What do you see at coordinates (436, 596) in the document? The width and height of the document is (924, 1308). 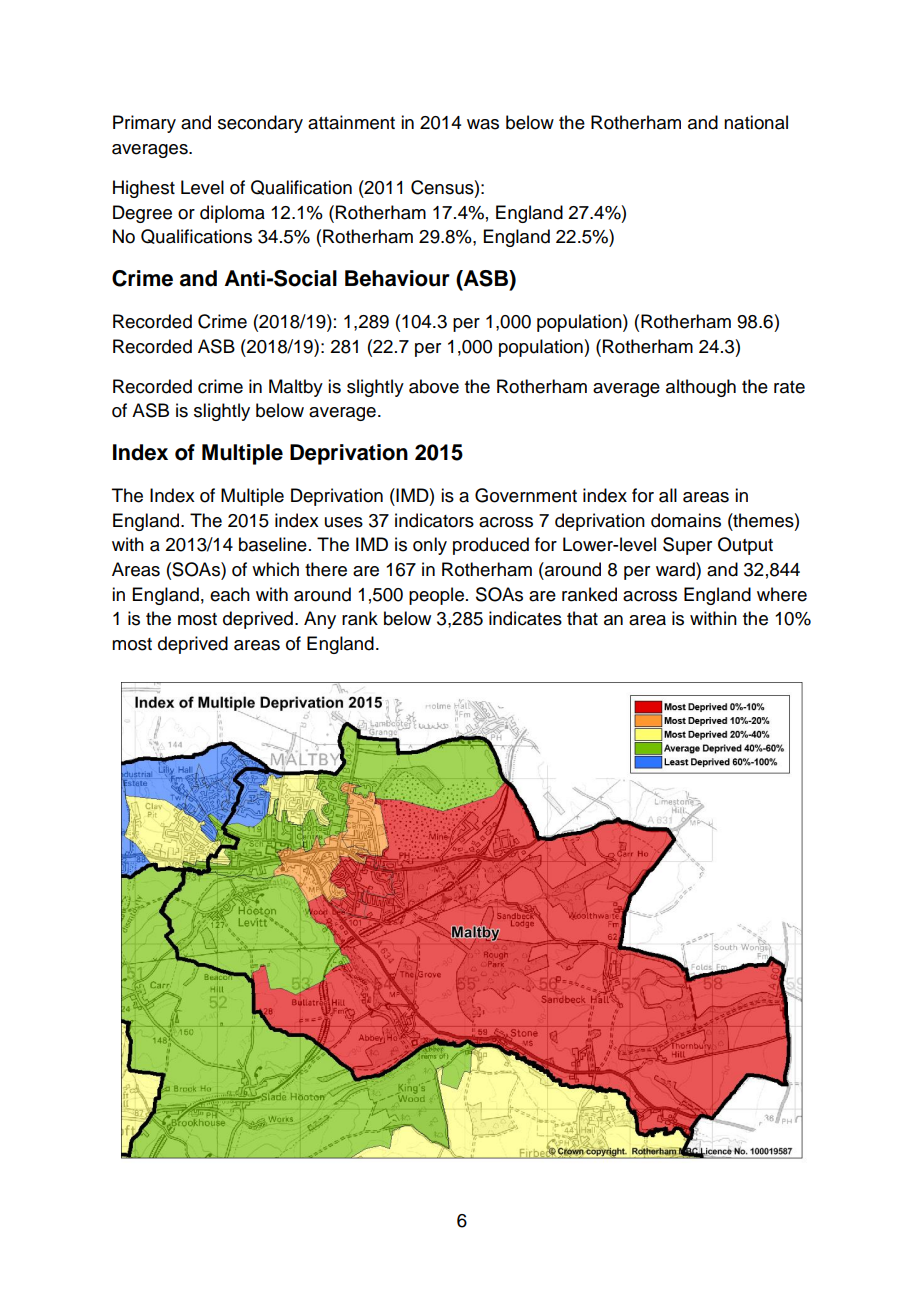 I see `people` at bounding box center [436, 596].
